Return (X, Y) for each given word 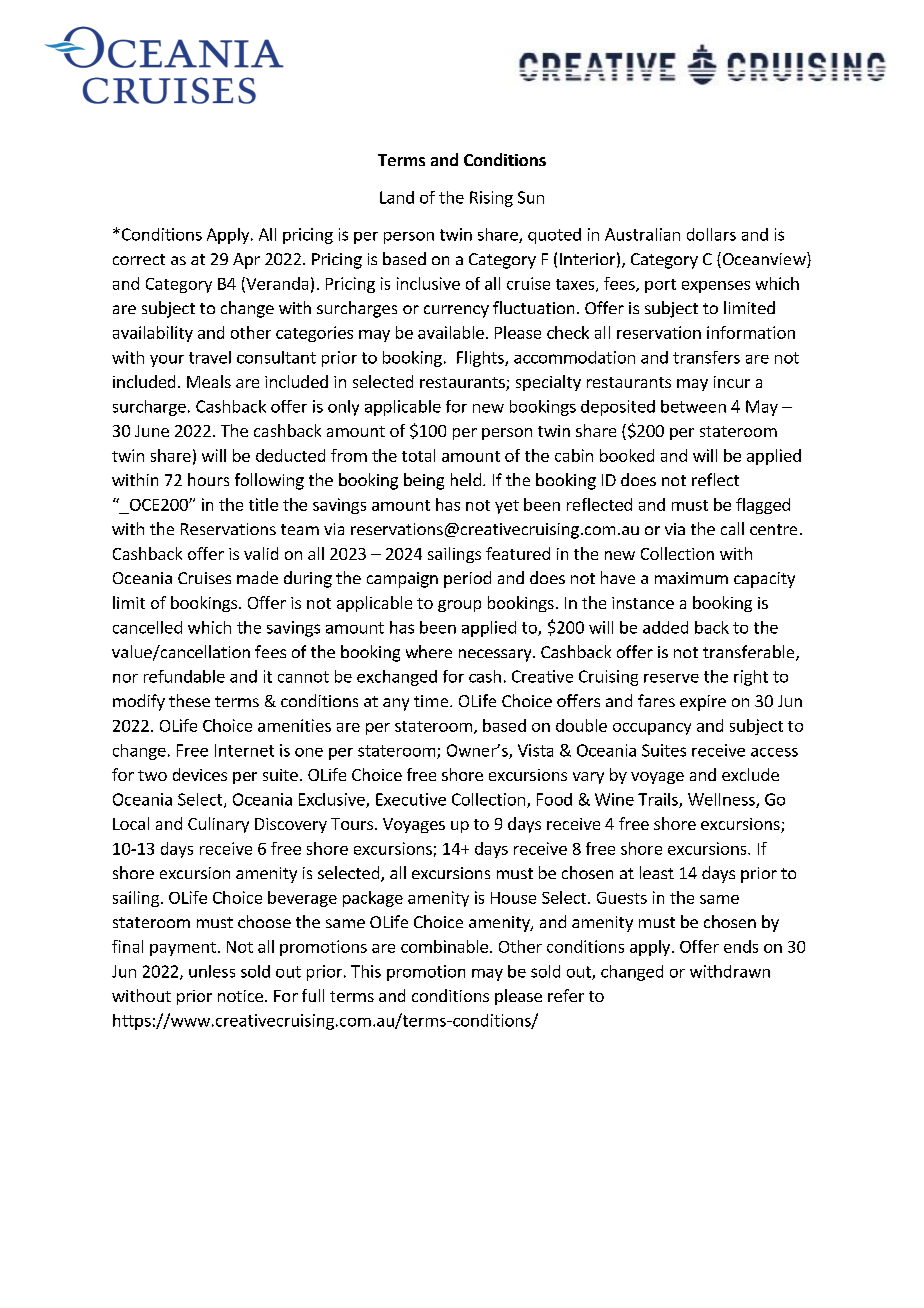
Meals (209, 381)
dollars (711, 234)
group (459, 606)
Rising (491, 199)
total (418, 455)
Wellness (722, 800)
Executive (411, 799)
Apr (246, 261)
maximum (691, 578)
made (257, 577)
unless (212, 971)
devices (200, 774)
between (693, 406)
